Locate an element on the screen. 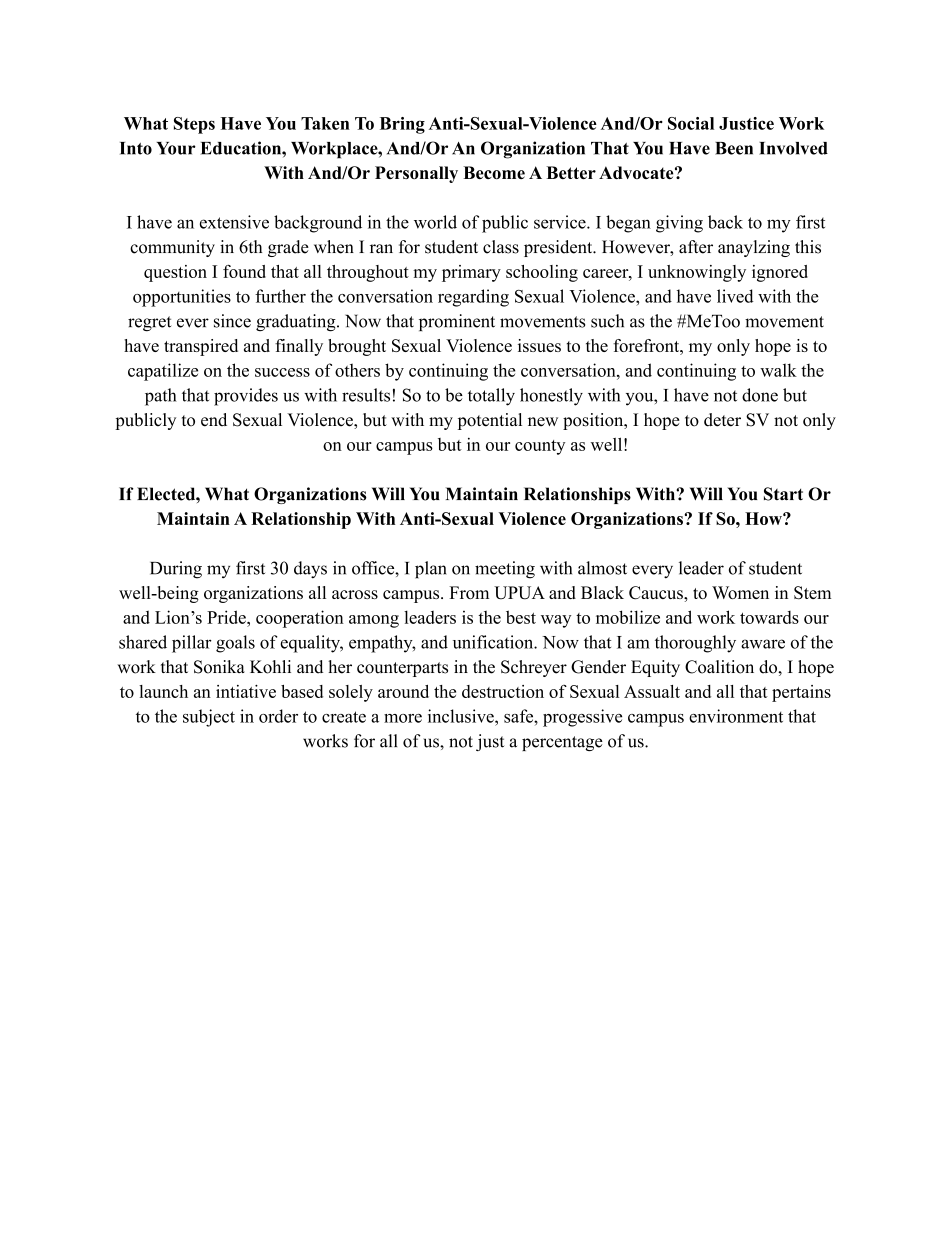 Image resolution: width=952 pixels, height=1233 pixels. subject is located at coordinates (209, 718).
